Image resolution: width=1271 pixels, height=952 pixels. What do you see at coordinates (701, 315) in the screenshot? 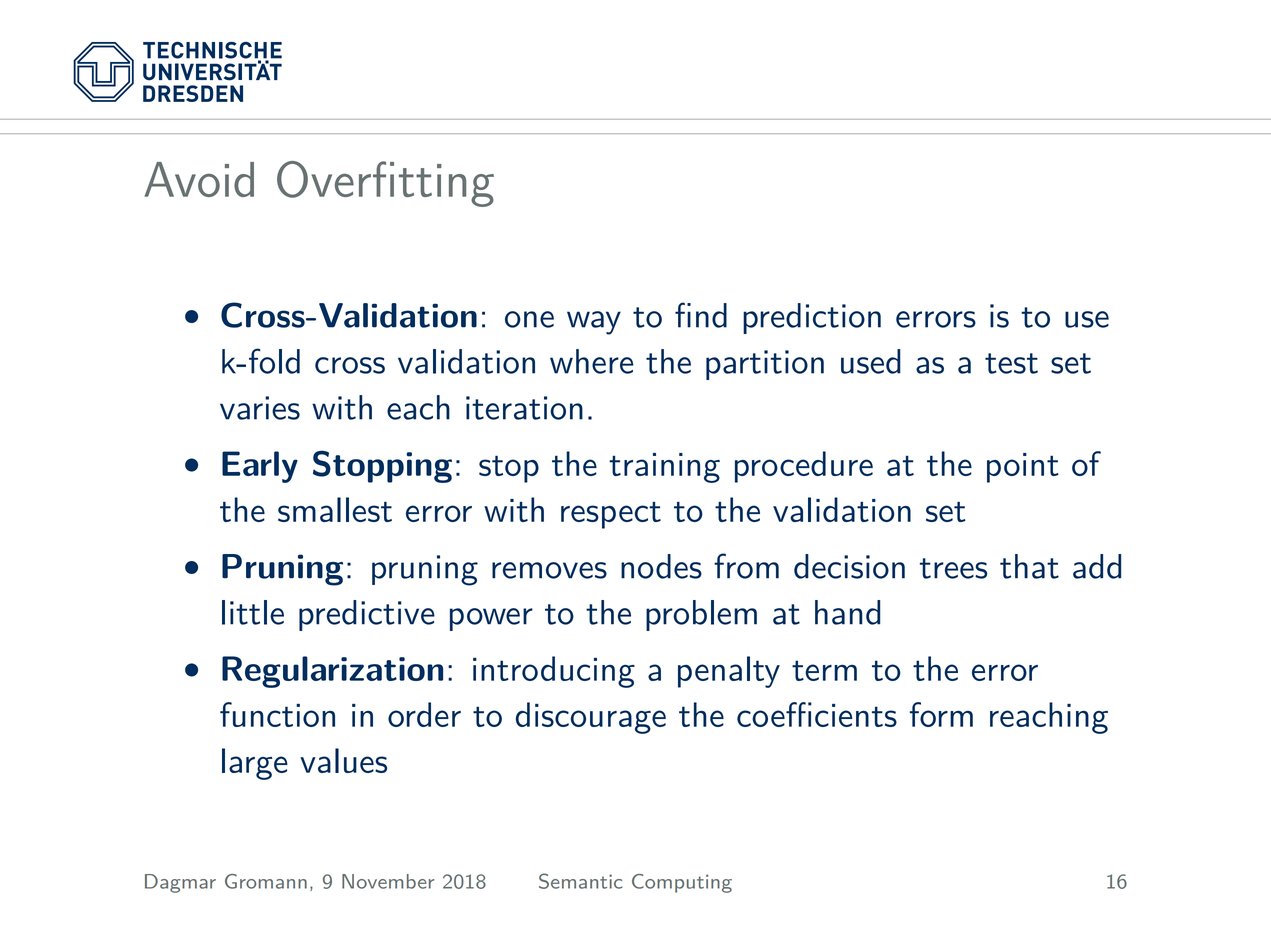
I see `find` at bounding box center [701, 315].
